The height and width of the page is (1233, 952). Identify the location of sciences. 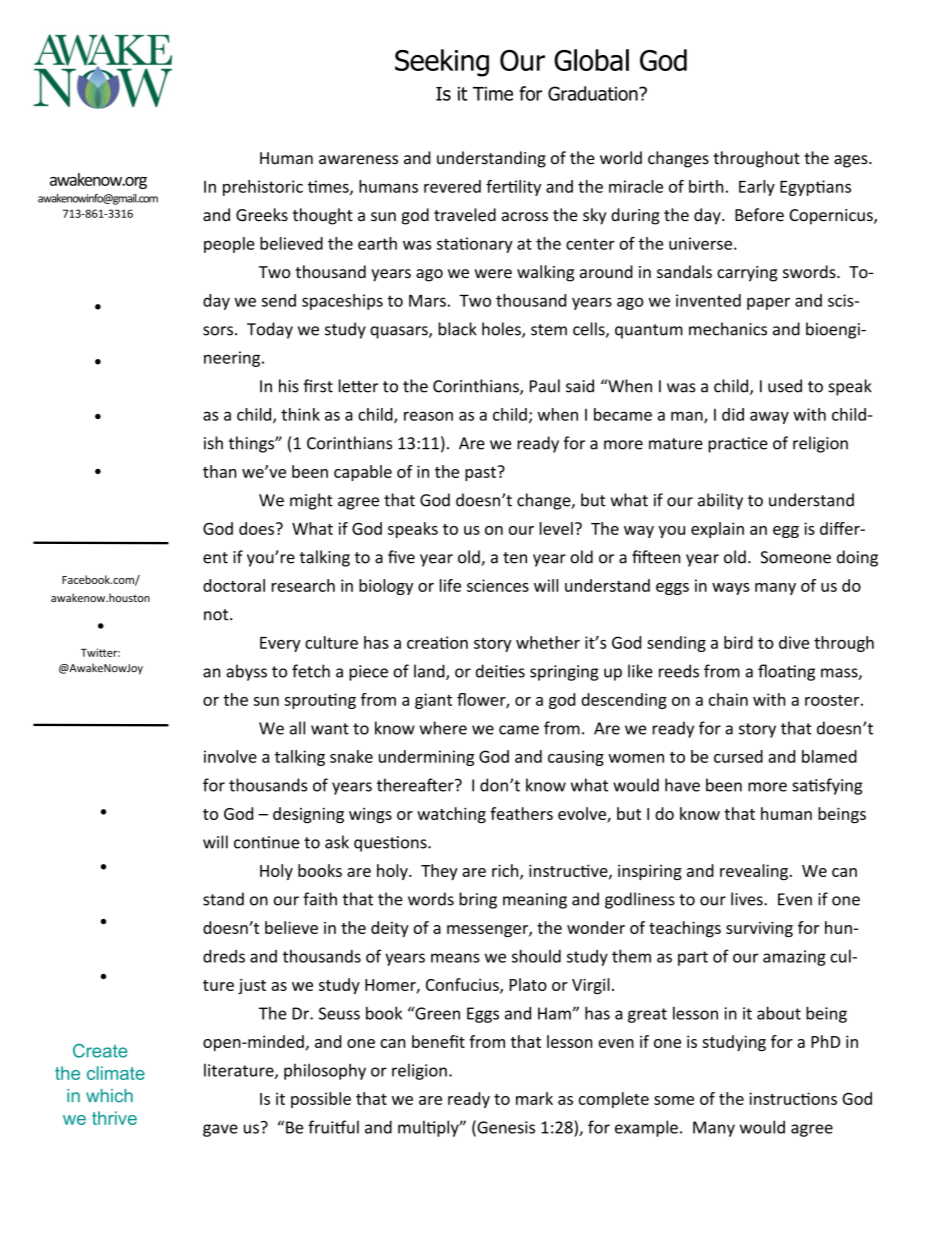
(498, 585).
